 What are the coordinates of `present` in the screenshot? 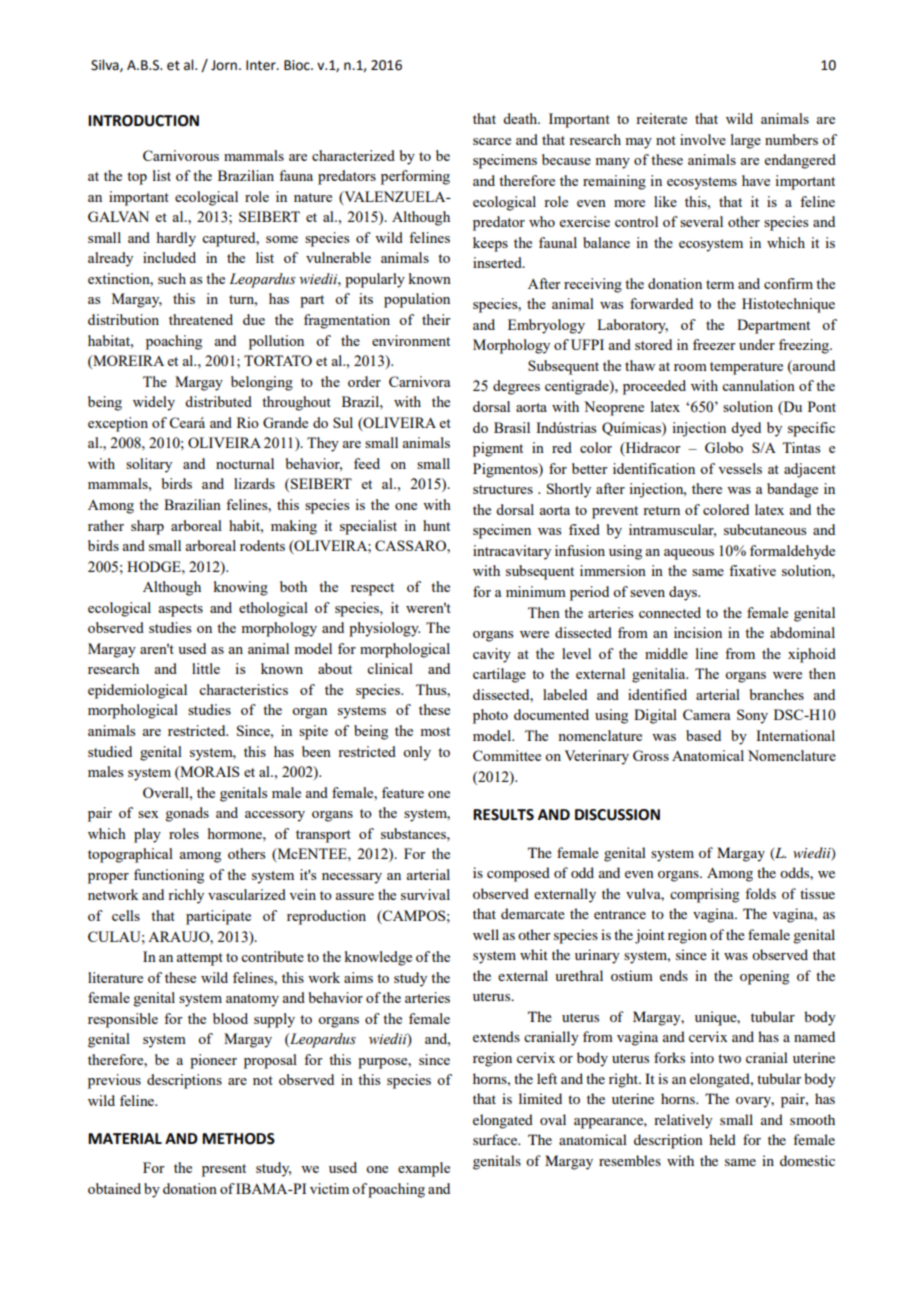 It's located at (224, 1170).
